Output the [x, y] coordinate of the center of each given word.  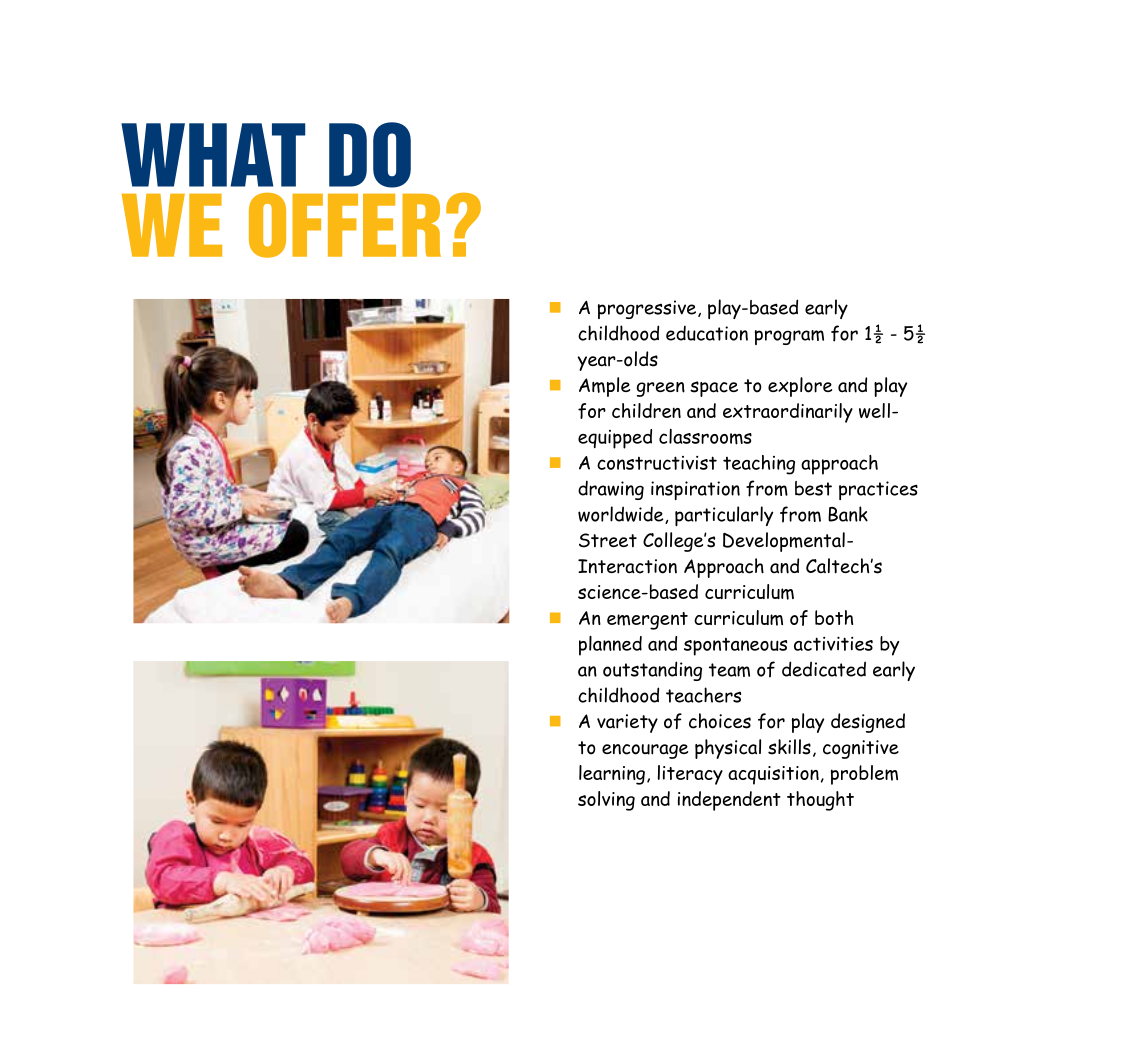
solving [606, 801]
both [834, 617]
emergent [647, 621]
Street [608, 540]
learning [612, 775]
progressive [647, 309]
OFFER [345, 225]
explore [800, 387]
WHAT [213, 155]
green [661, 389]
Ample [604, 387]
